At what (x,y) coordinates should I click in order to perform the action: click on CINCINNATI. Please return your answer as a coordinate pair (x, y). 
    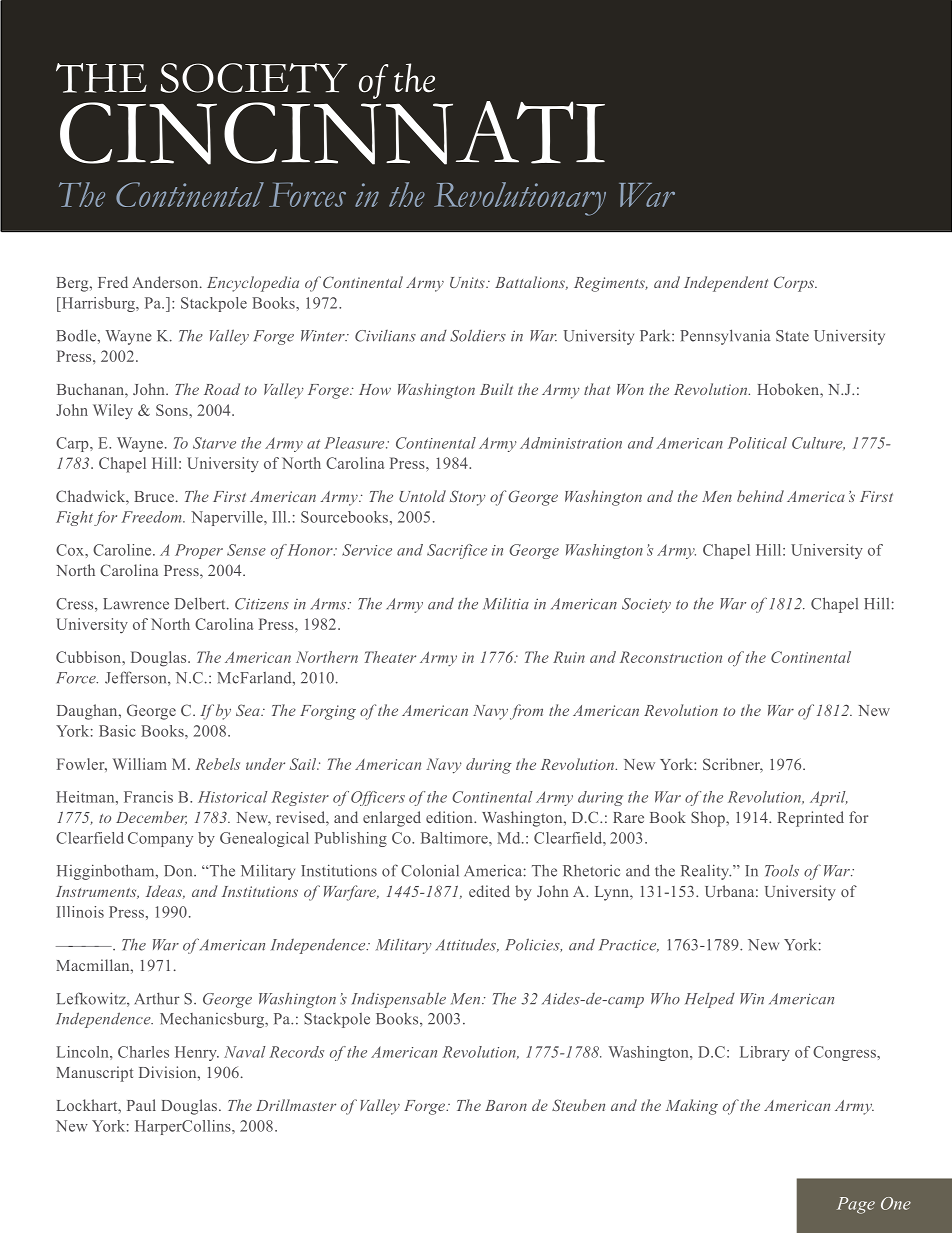
    Looking at the image, I should click on (332, 133).
